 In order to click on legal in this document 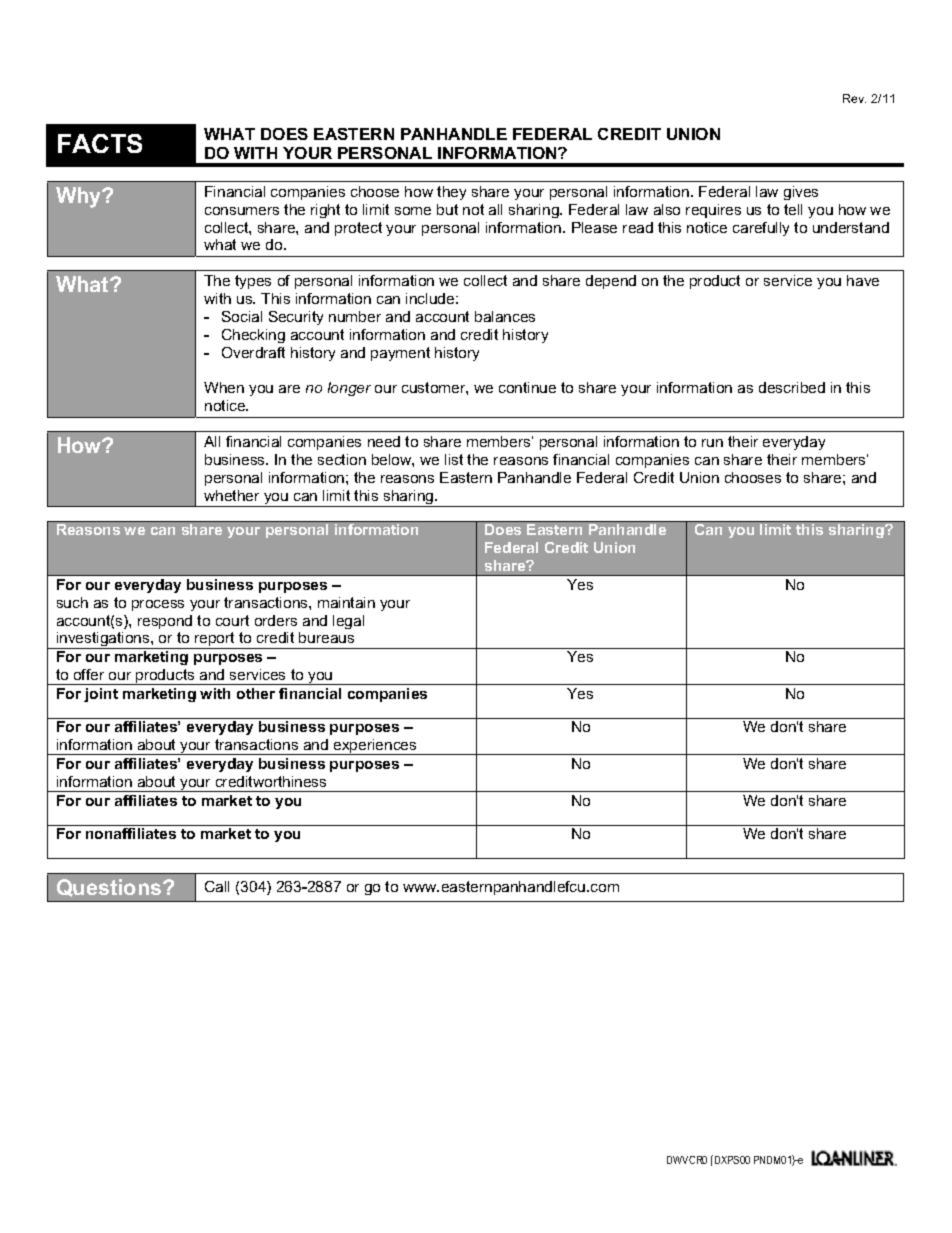, I will do `click(348, 622)`.
